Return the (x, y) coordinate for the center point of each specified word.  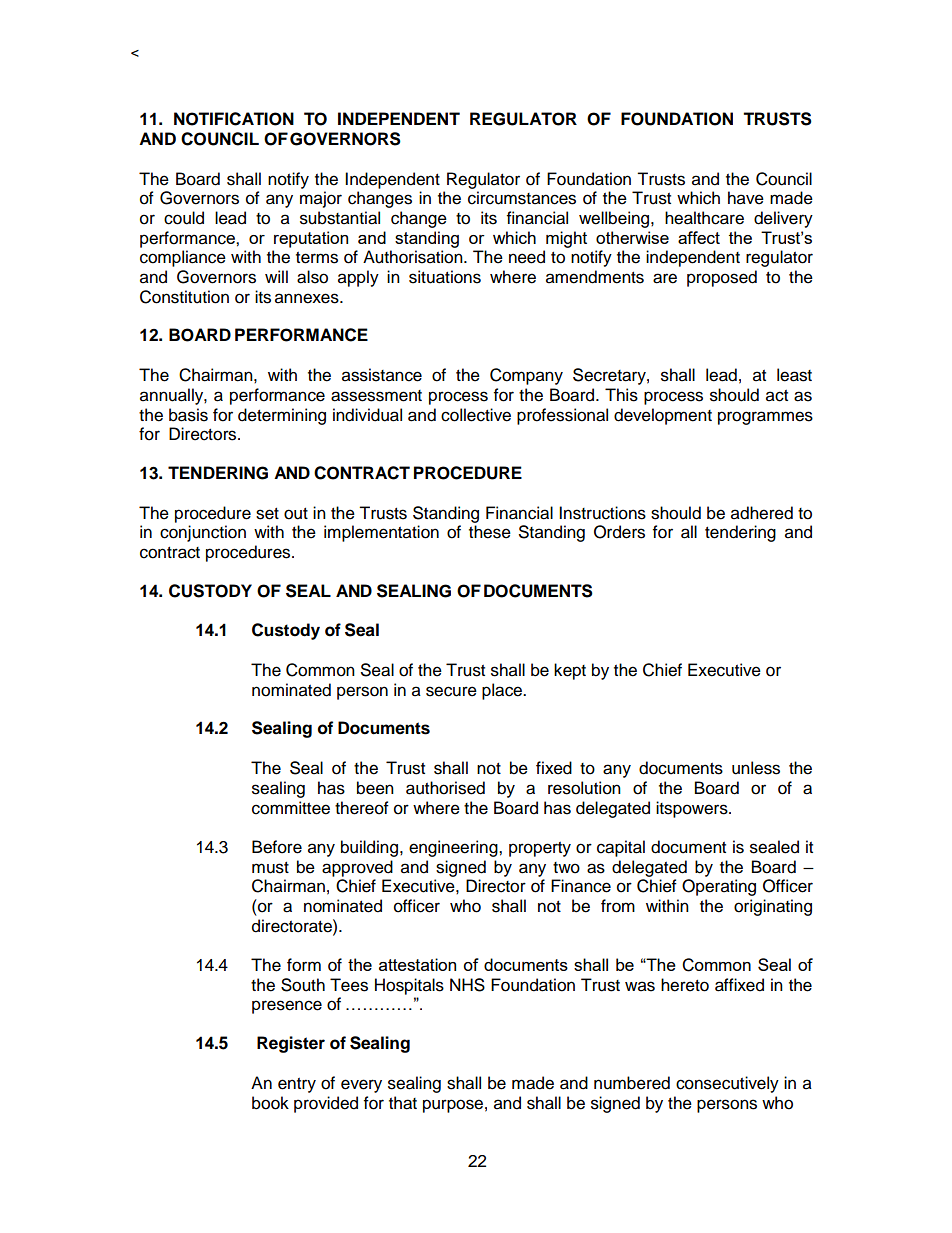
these (490, 532)
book (270, 1103)
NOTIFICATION (234, 119)
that (403, 1103)
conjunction (203, 533)
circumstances (522, 198)
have (746, 198)
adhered (762, 513)
